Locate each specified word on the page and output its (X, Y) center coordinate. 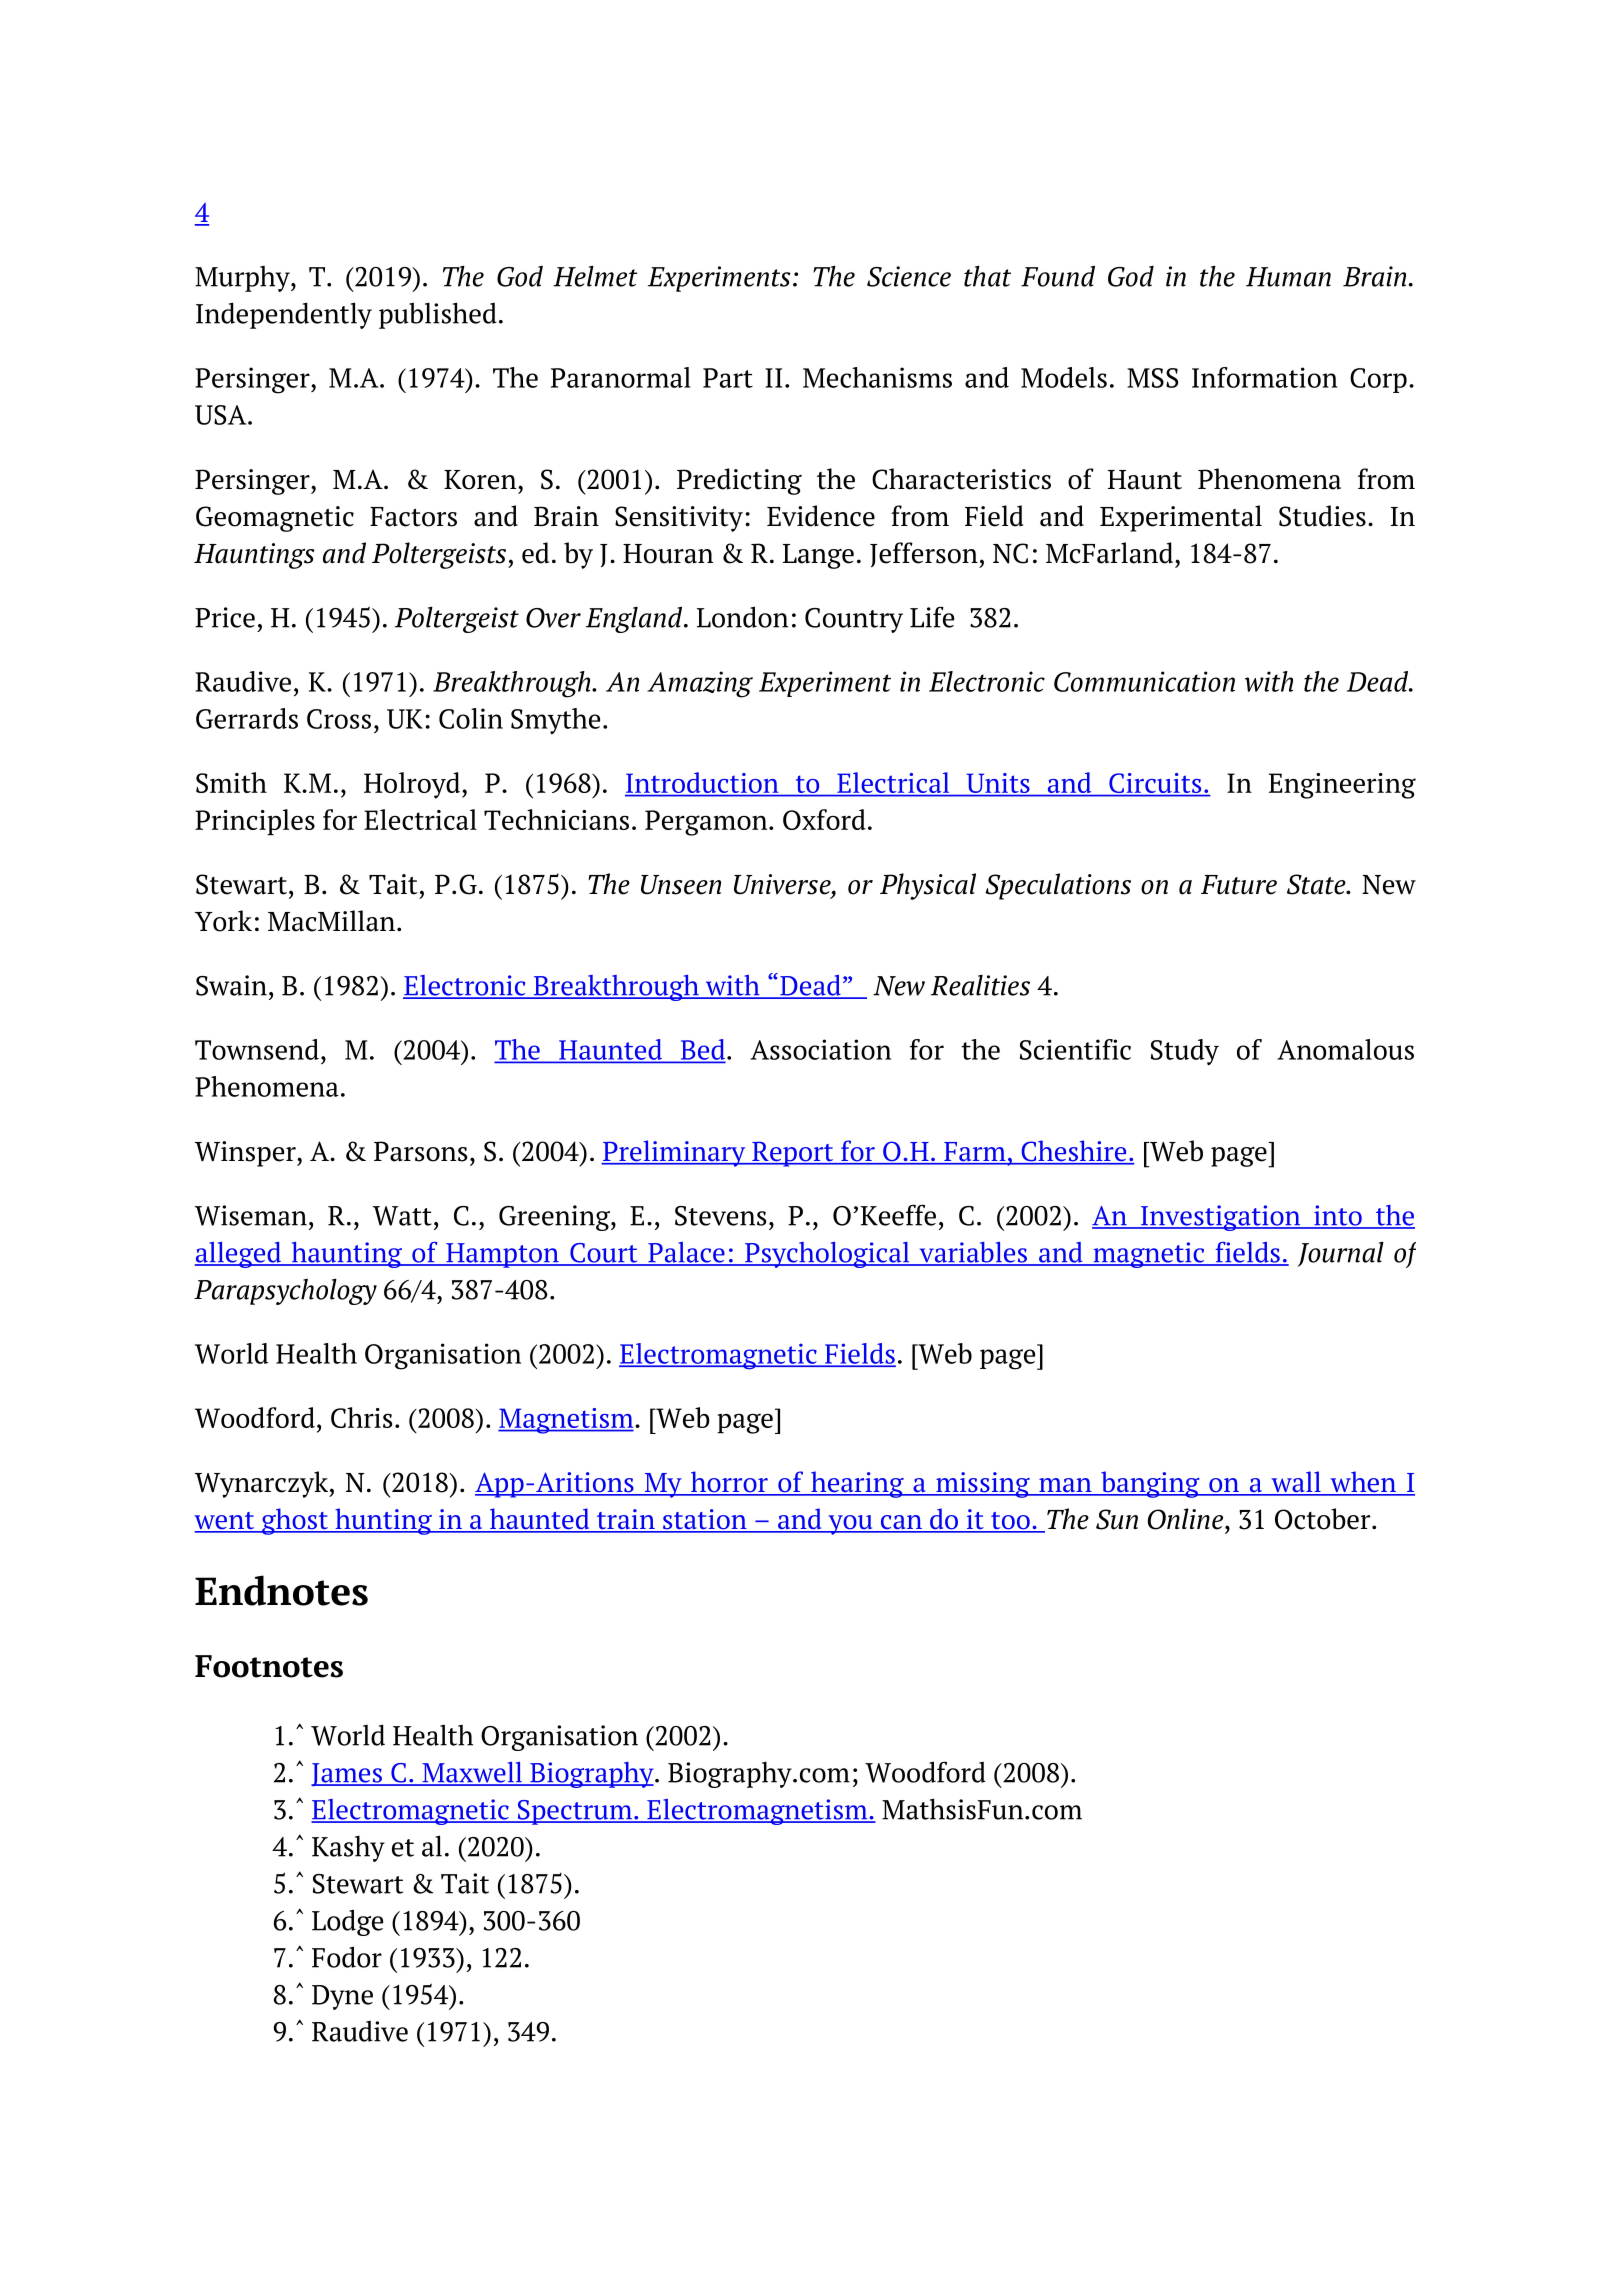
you (850, 1525)
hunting (383, 1521)
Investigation (1221, 1218)
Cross (339, 719)
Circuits (1155, 784)
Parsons (421, 1151)
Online (1185, 1519)
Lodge (347, 1922)
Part (728, 378)
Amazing (700, 684)
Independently (284, 315)
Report (793, 1154)
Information (1265, 377)
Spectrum (574, 1812)
